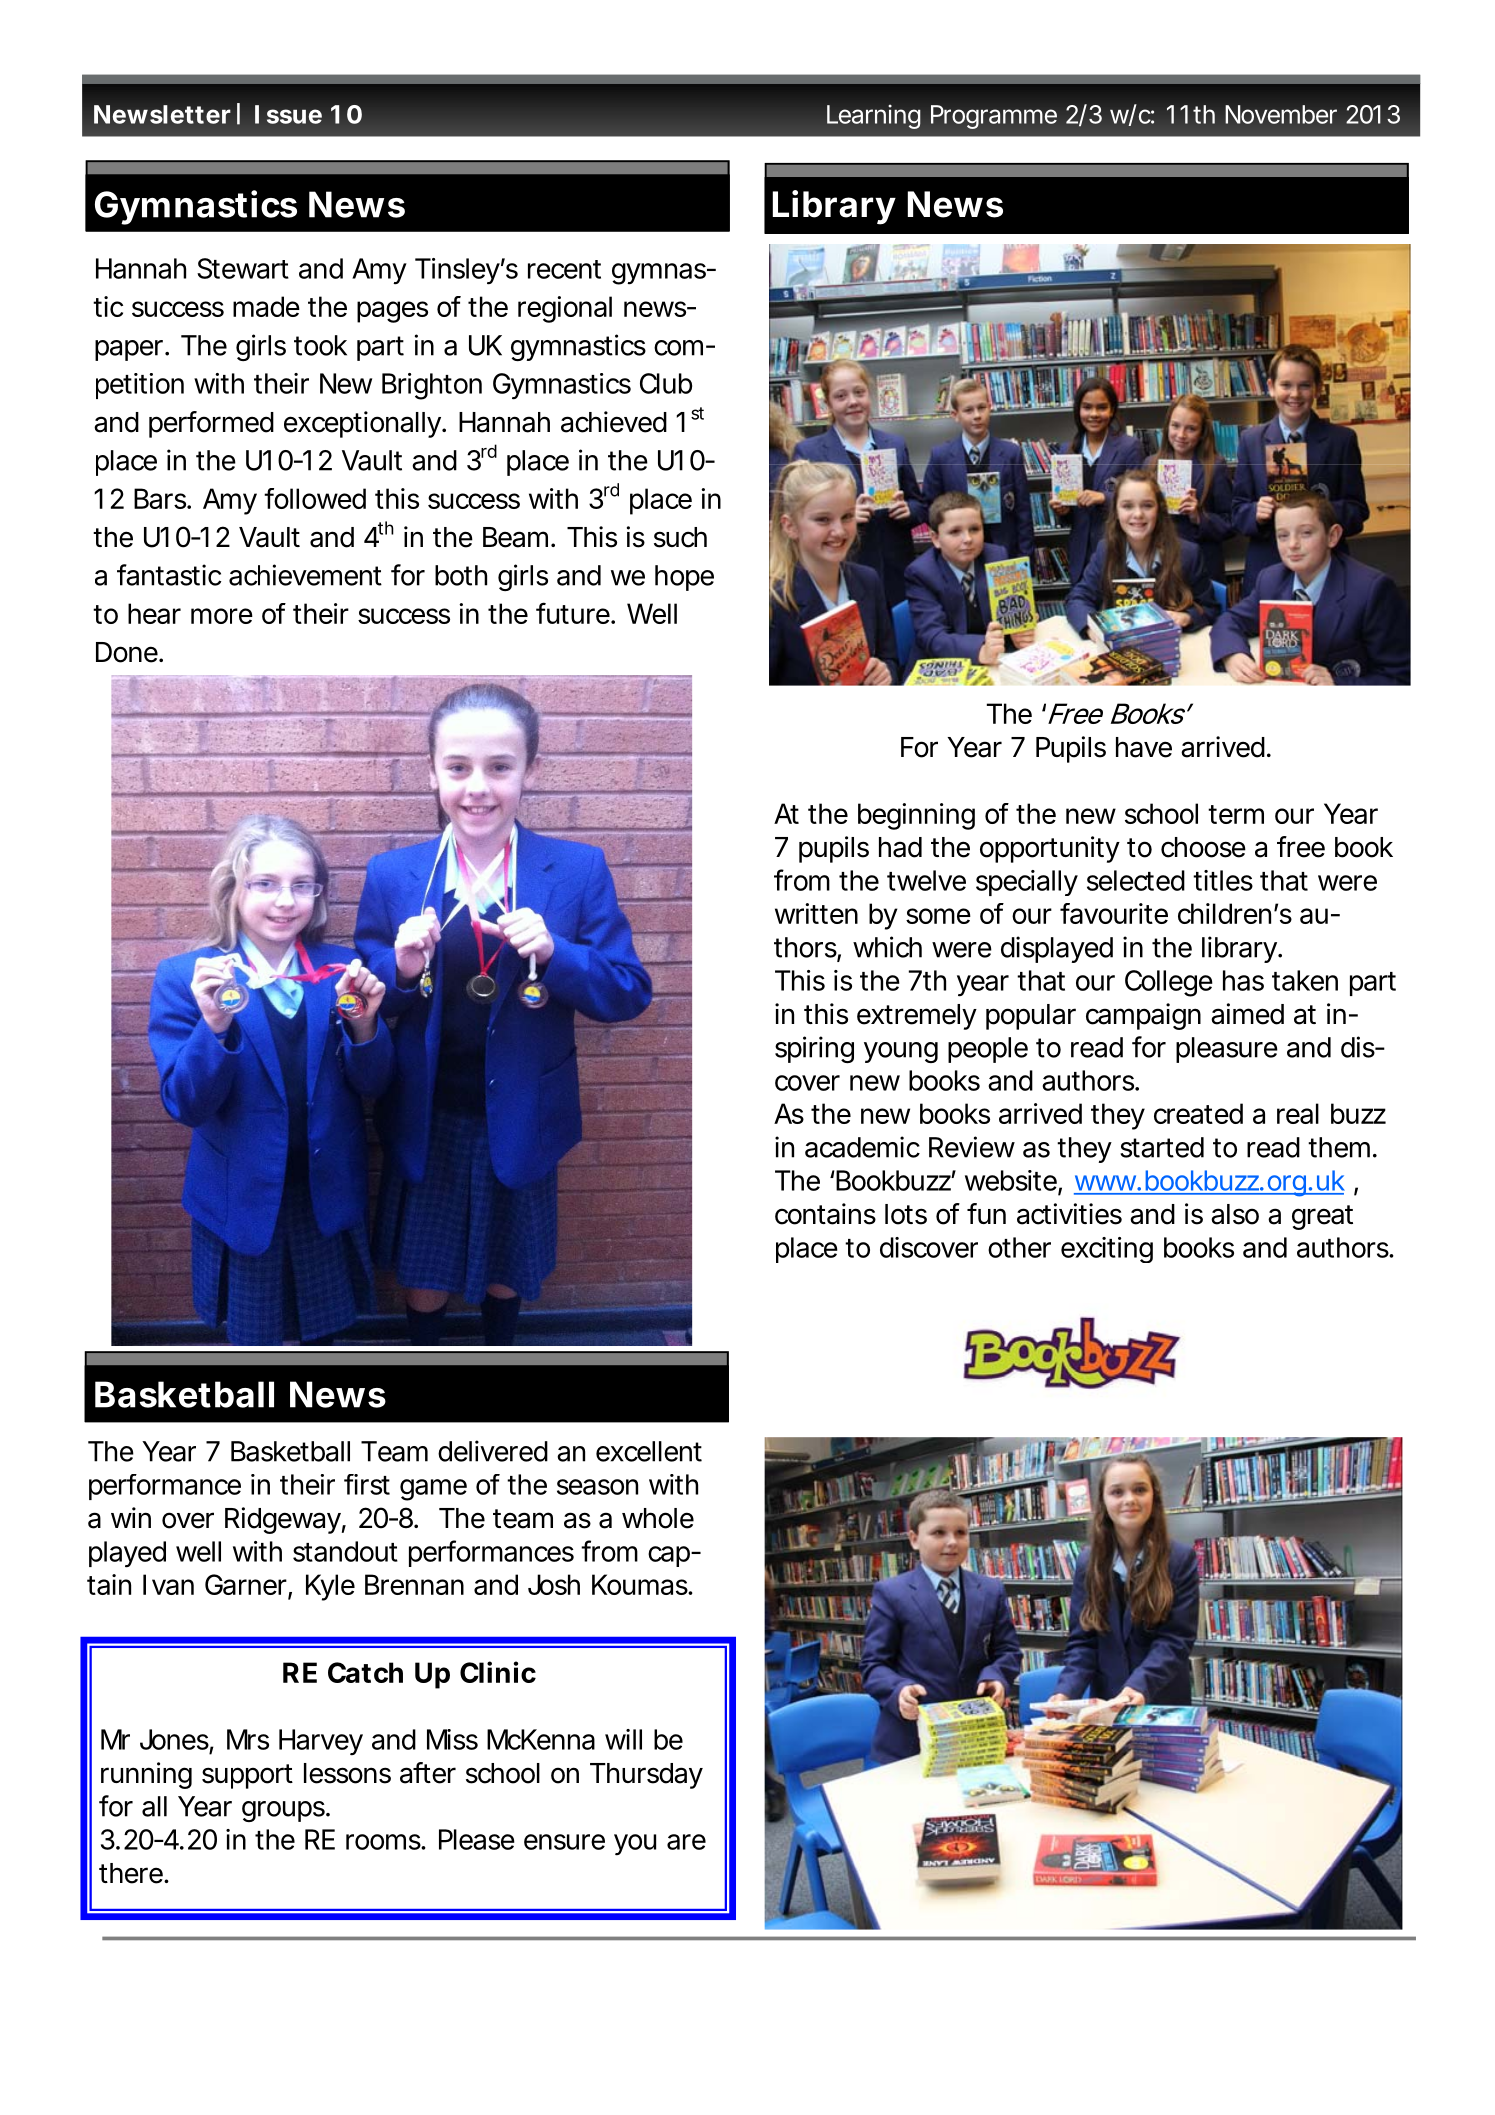 The image size is (1495, 2115). I want to click on more, so click(222, 616).
